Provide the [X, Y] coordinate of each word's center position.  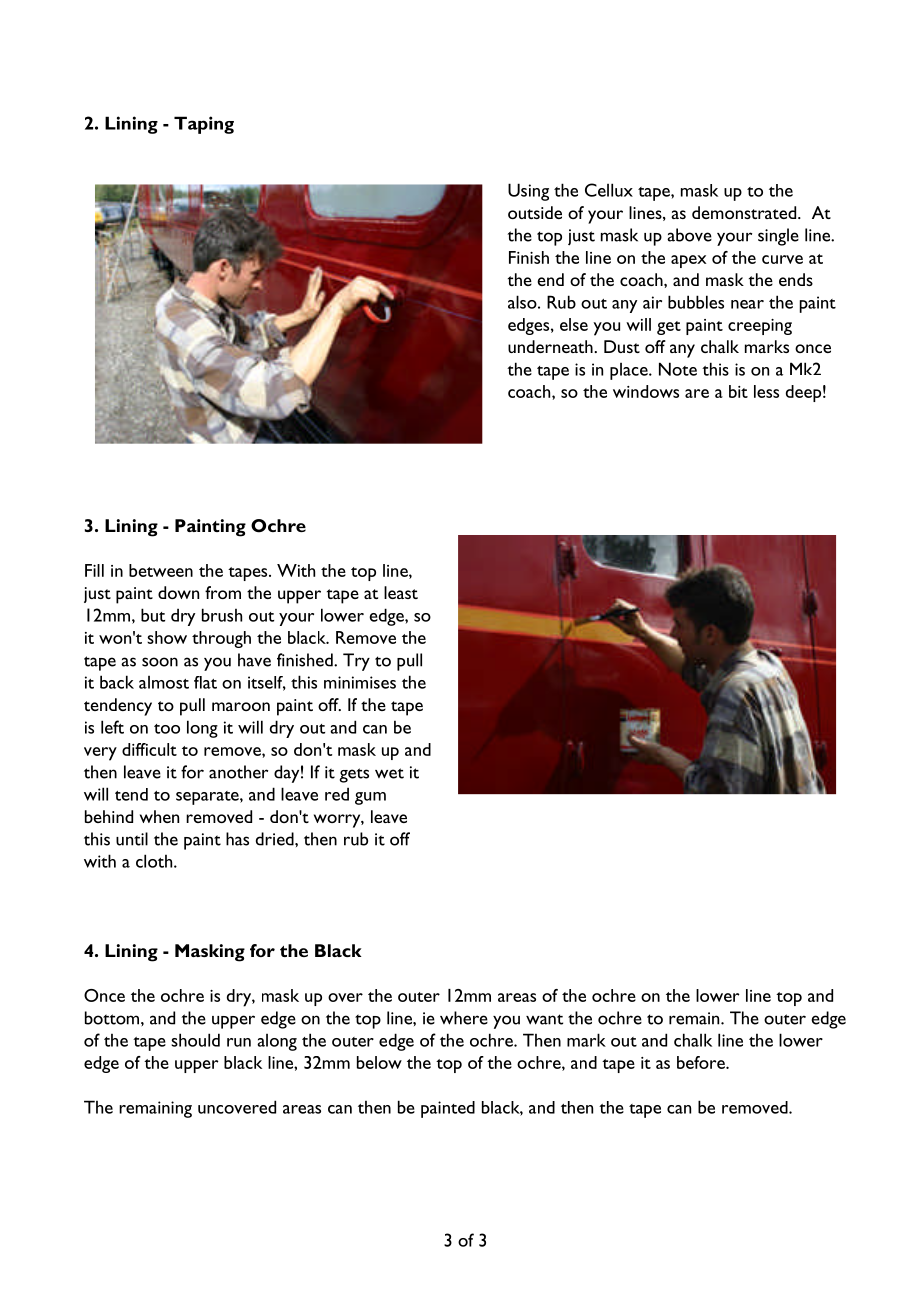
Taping [204, 125]
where [464, 1018]
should [195, 1040]
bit [738, 391]
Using [528, 192]
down [178, 592]
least [401, 592]
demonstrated [745, 212]
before [702, 1062]
